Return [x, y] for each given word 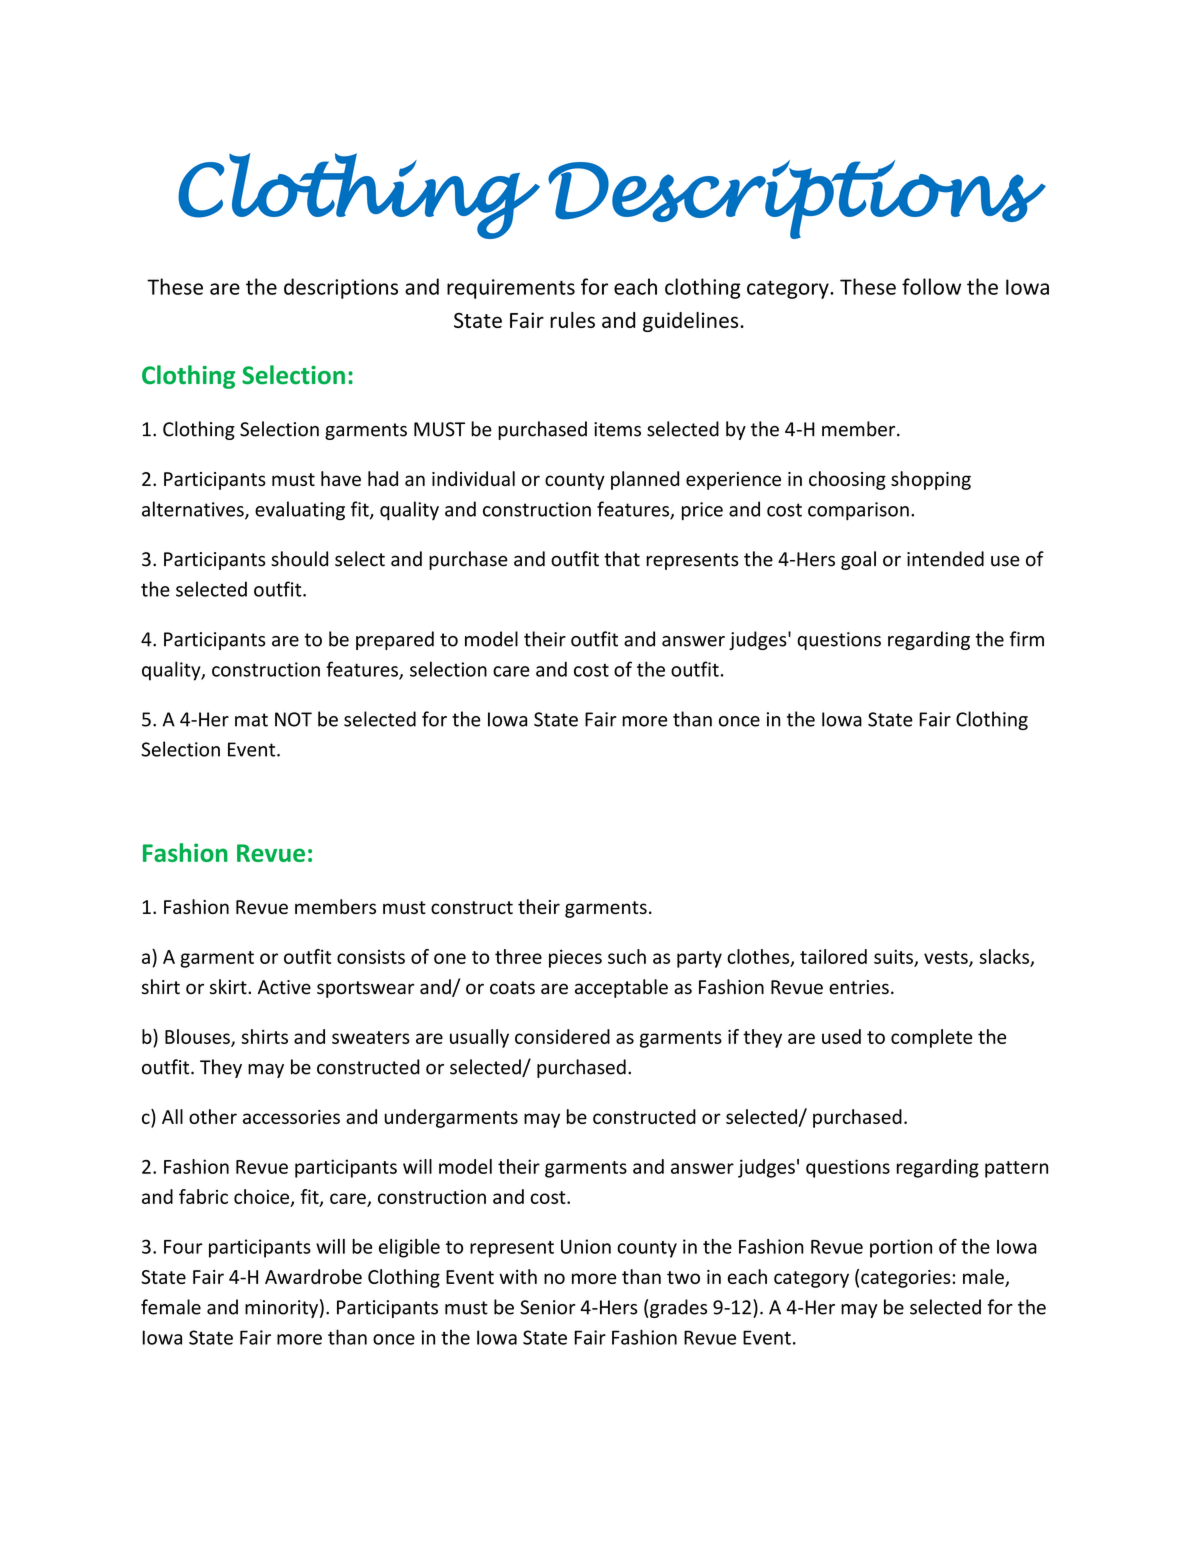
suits [894, 957]
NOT [293, 719]
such [627, 956]
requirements [511, 289]
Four [183, 1247]
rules [572, 320]
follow [931, 286]
